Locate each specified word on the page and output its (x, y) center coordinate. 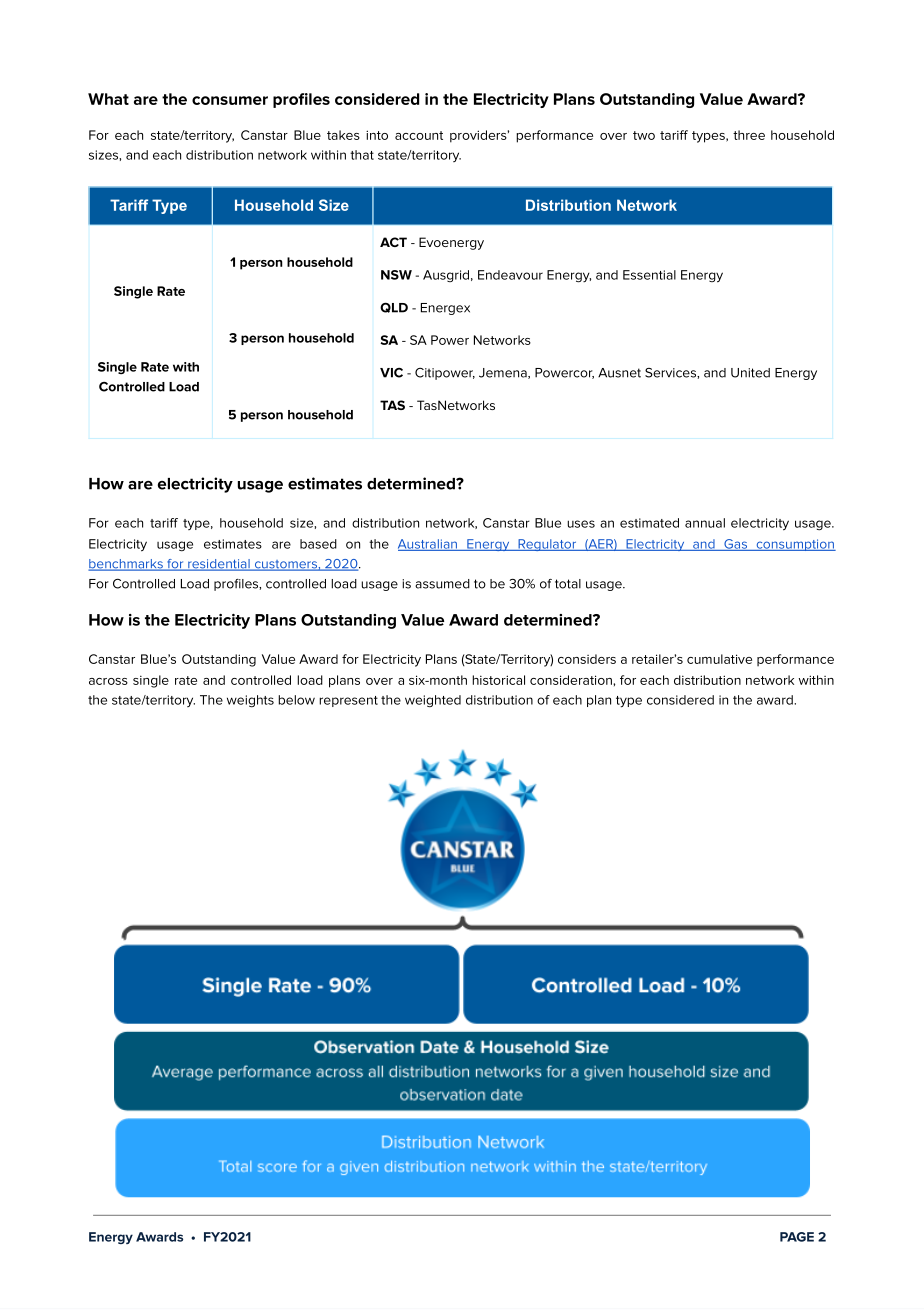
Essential (649, 275)
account (419, 135)
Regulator (547, 545)
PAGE (797, 1237)
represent (348, 701)
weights (250, 701)
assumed (442, 584)
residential (219, 565)
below (296, 700)
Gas (735, 545)
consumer (230, 100)
